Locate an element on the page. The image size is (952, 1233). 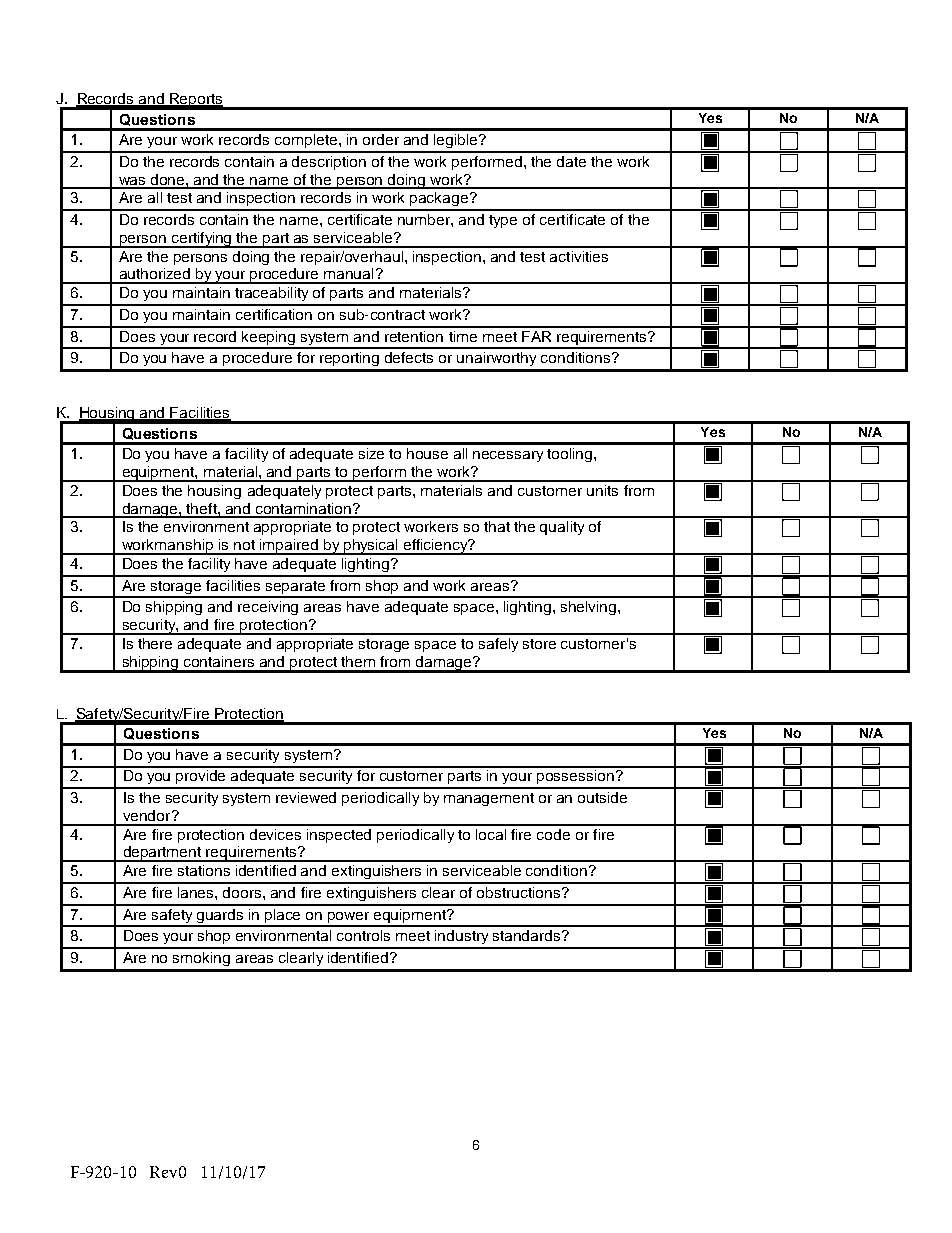
impaired is located at coordinates (289, 547).
